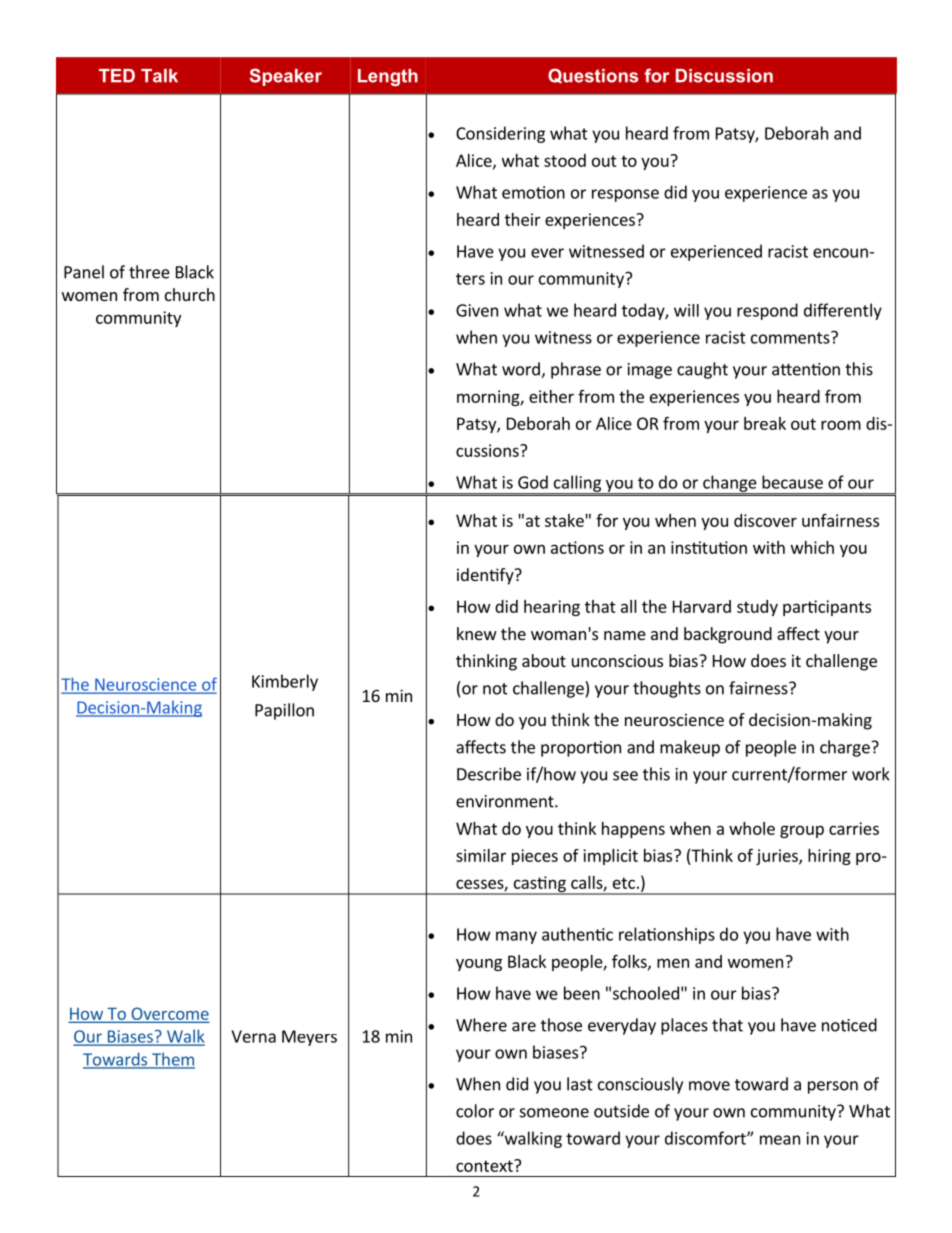 The image size is (952, 1233). I want to click on Kimberly, so click(285, 682).
